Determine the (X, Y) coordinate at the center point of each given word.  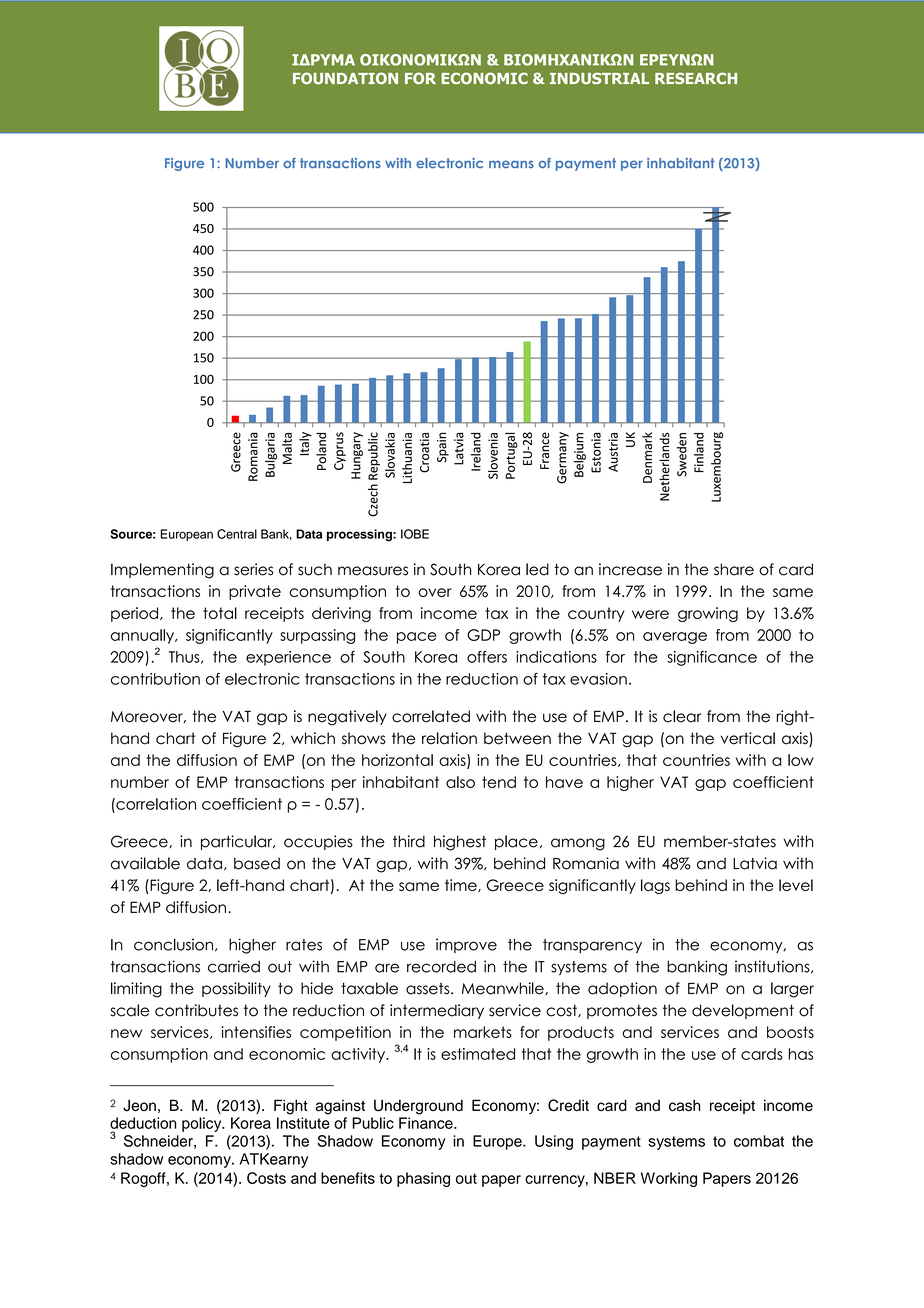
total (220, 613)
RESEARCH (696, 78)
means (511, 164)
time (462, 885)
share (734, 569)
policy (203, 1124)
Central (237, 534)
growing (708, 614)
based (257, 863)
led (537, 569)
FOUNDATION (345, 78)
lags (655, 886)
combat (759, 1141)
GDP (483, 635)
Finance (427, 1123)
